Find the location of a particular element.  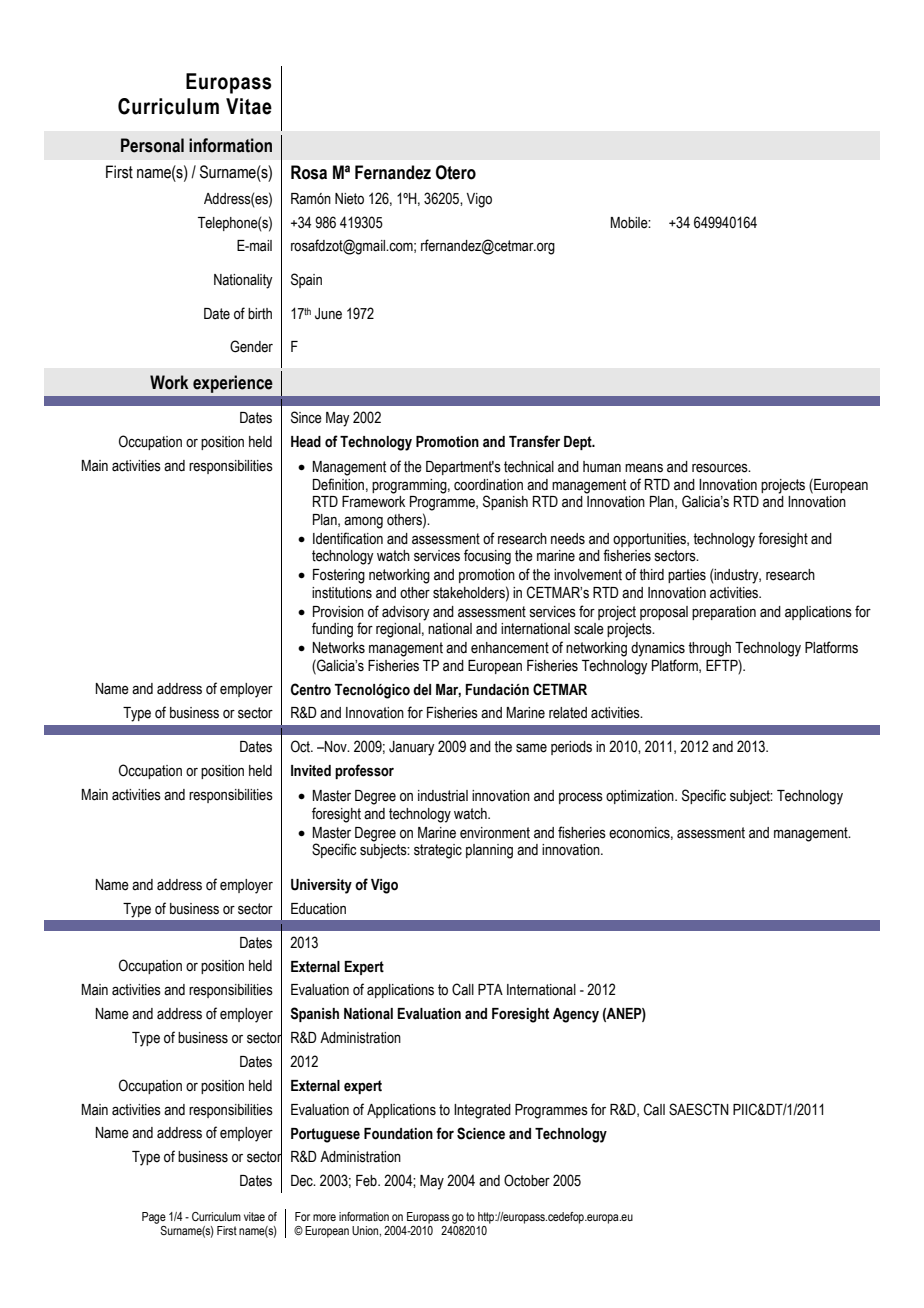

Personal is located at coordinates (152, 145).
